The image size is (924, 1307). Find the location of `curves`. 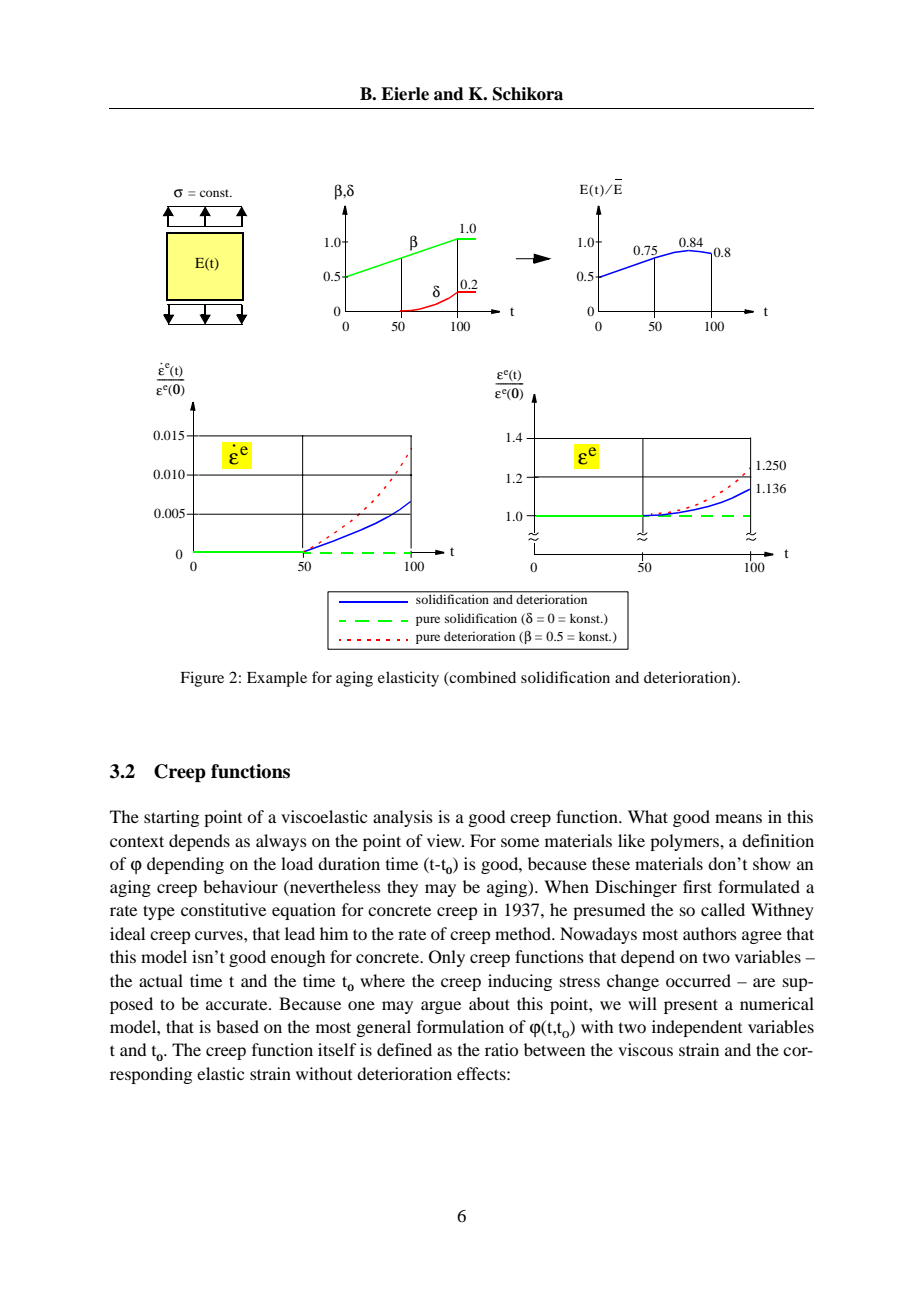

curves is located at coordinates (220, 935).
